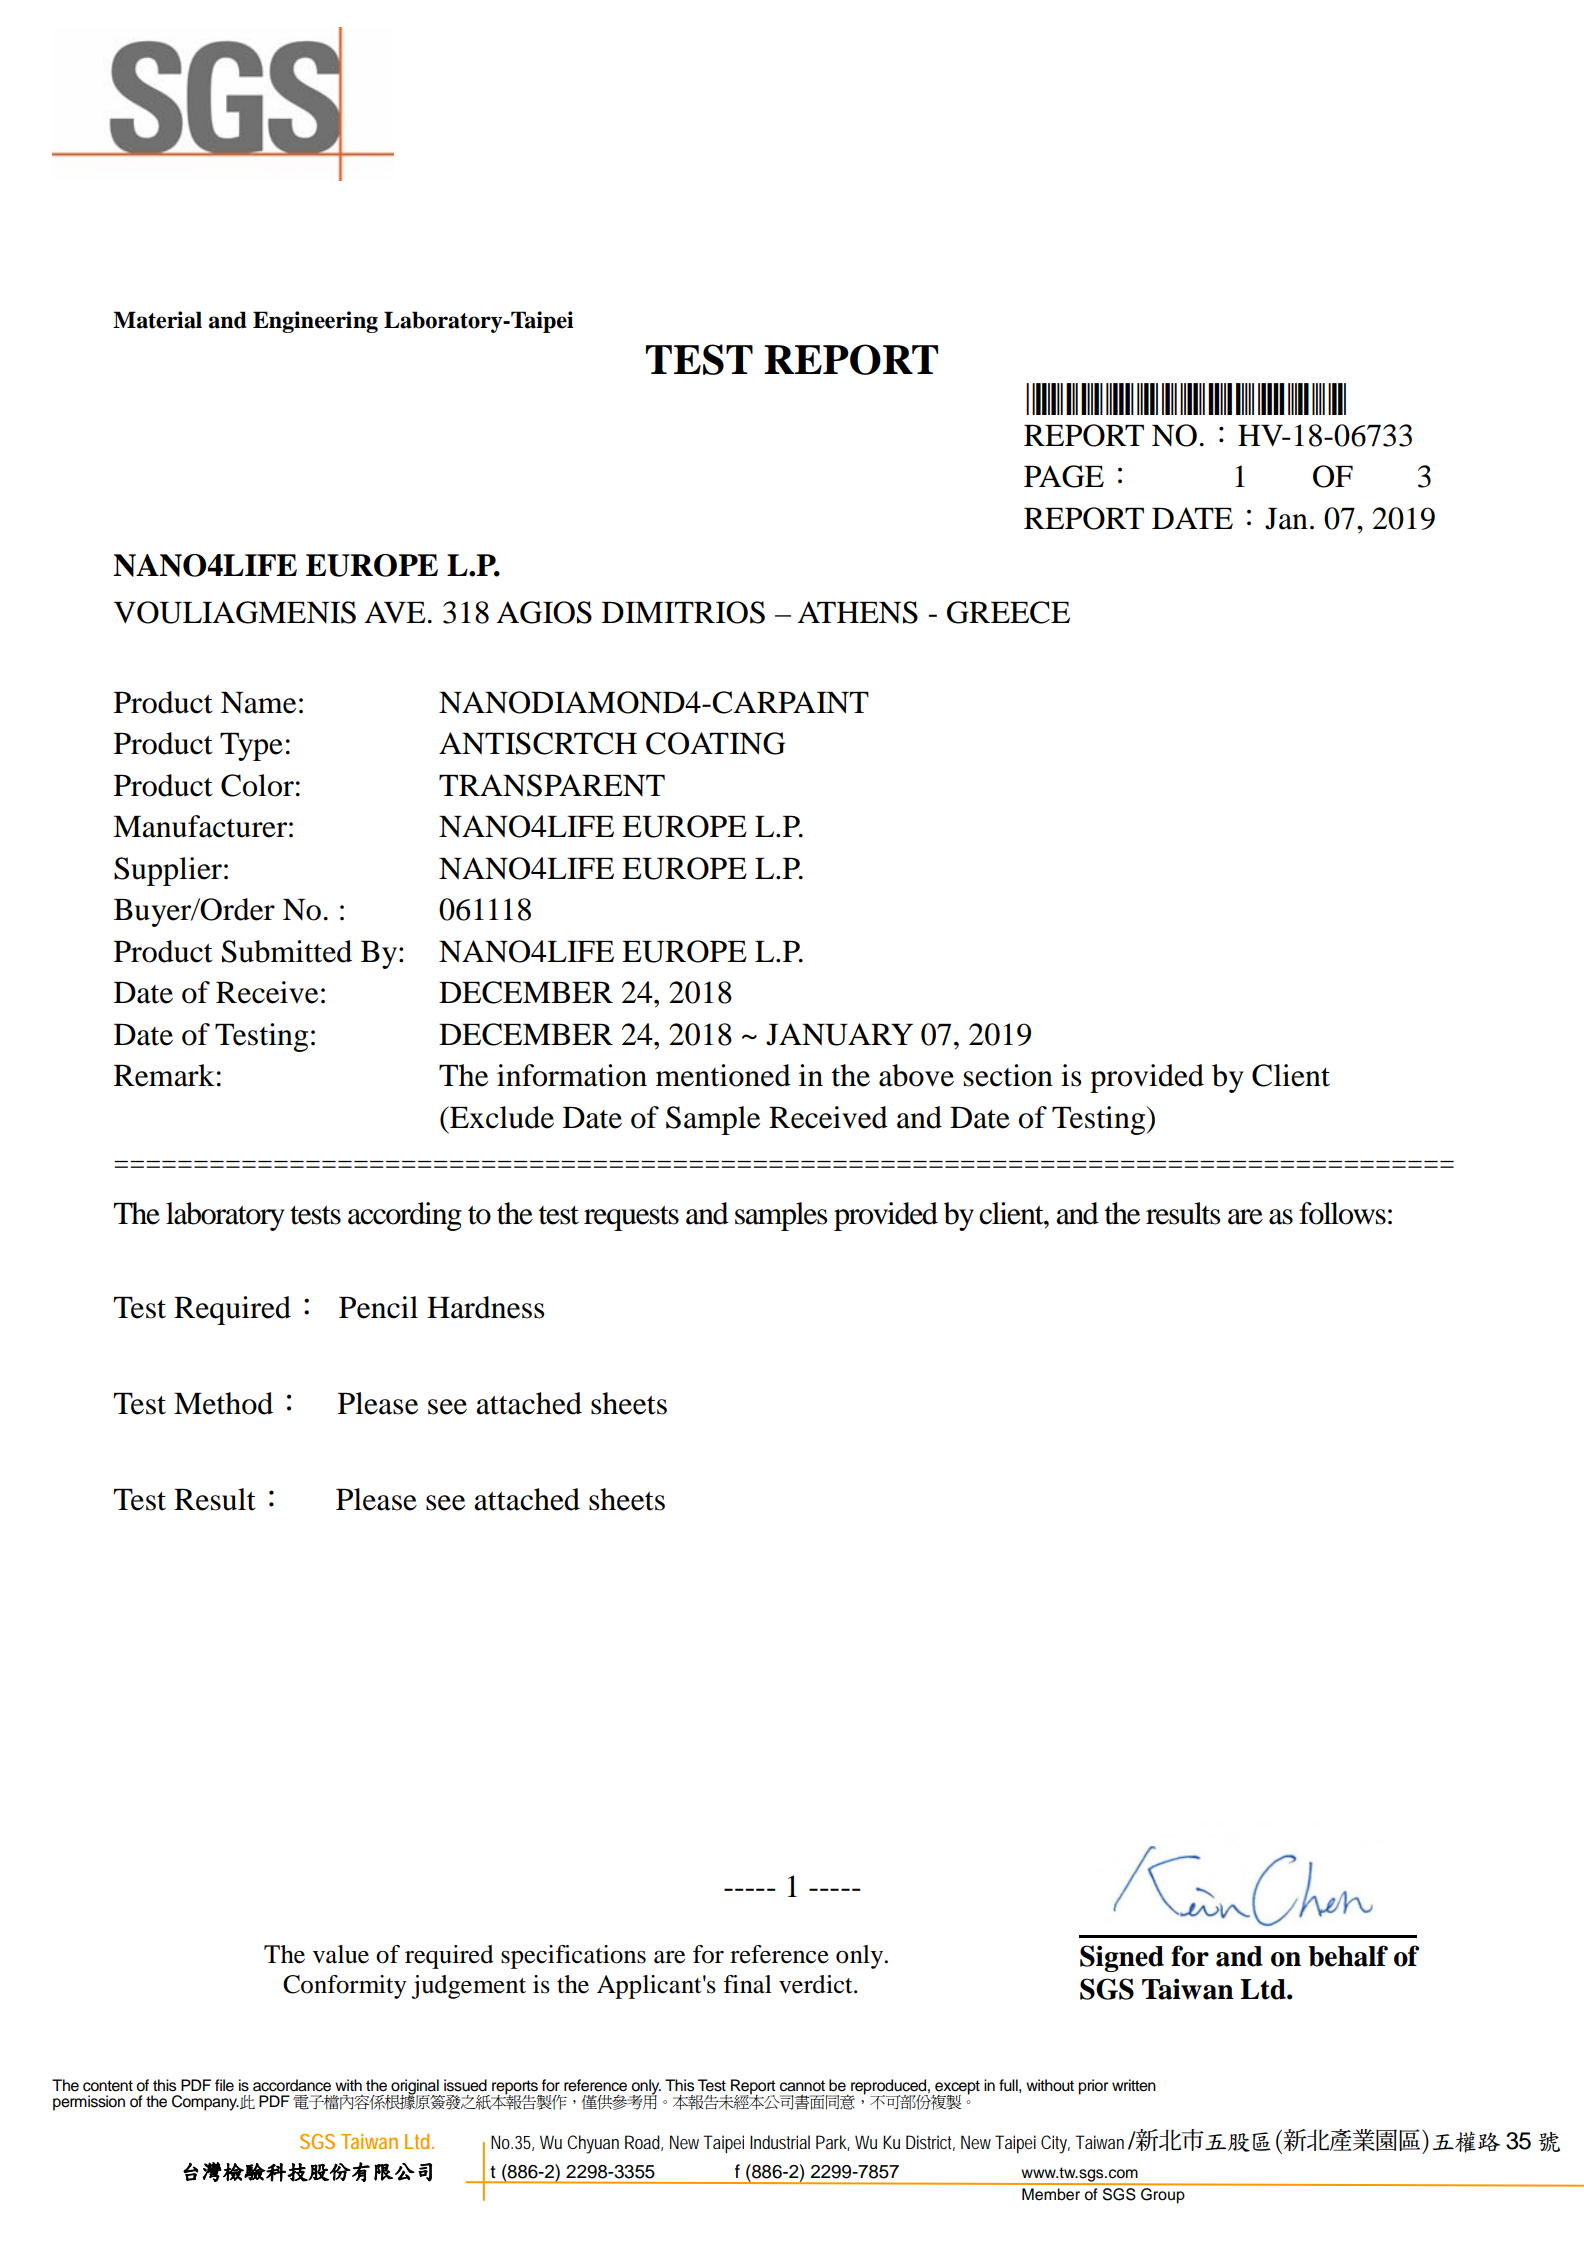  I want to click on DIMITRIOS, so click(683, 612).
